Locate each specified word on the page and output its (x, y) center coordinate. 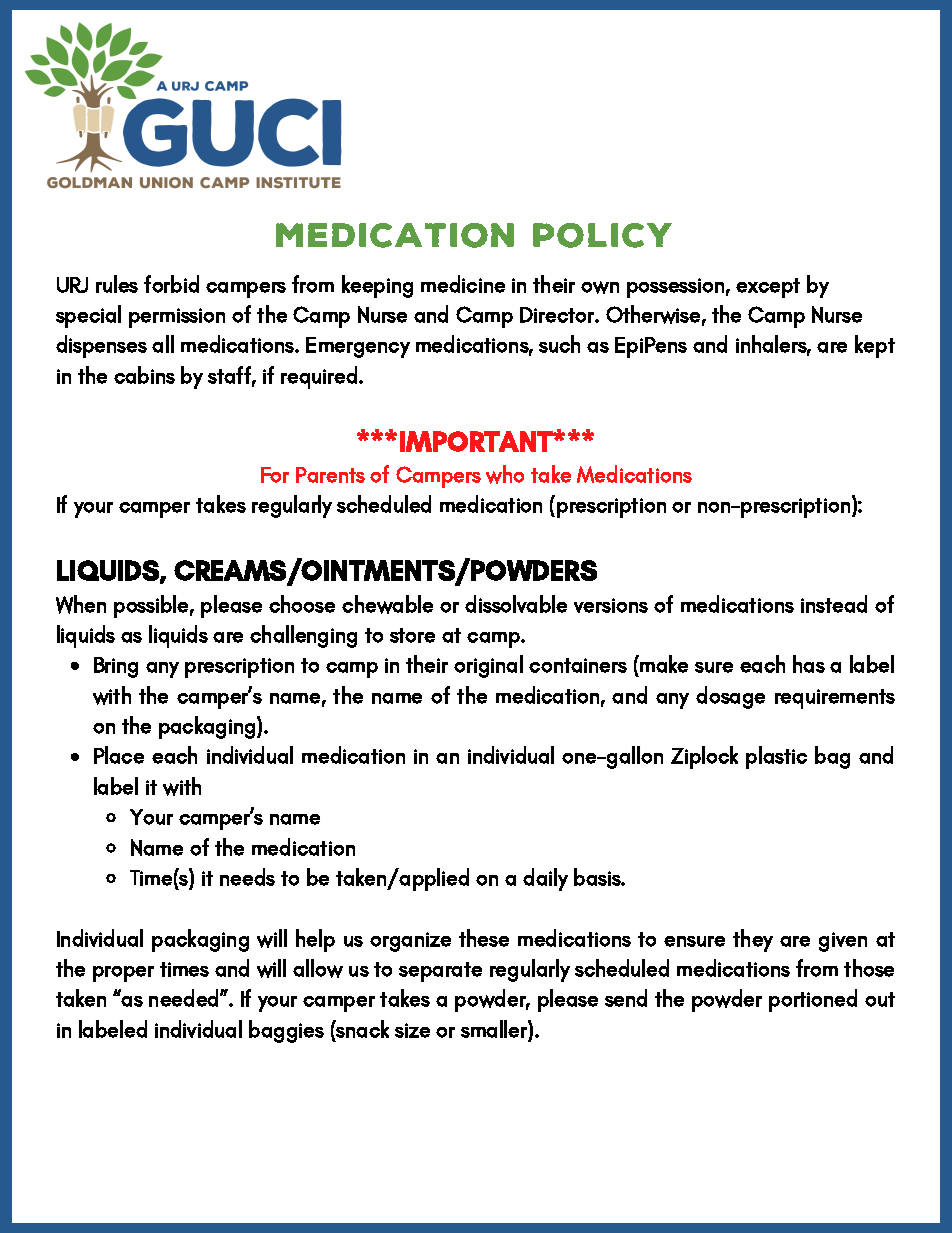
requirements (835, 699)
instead (834, 604)
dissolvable (516, 604)
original (488, 666)
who (505, 474)
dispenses (101, 346)
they (753, 940)
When (81, 604)
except (768, 288)
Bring (116, 667)
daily (545, 879)
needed (185, 998)
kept (875, 346)
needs (247, 877)
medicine (463, 284)
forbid (171, 284)
